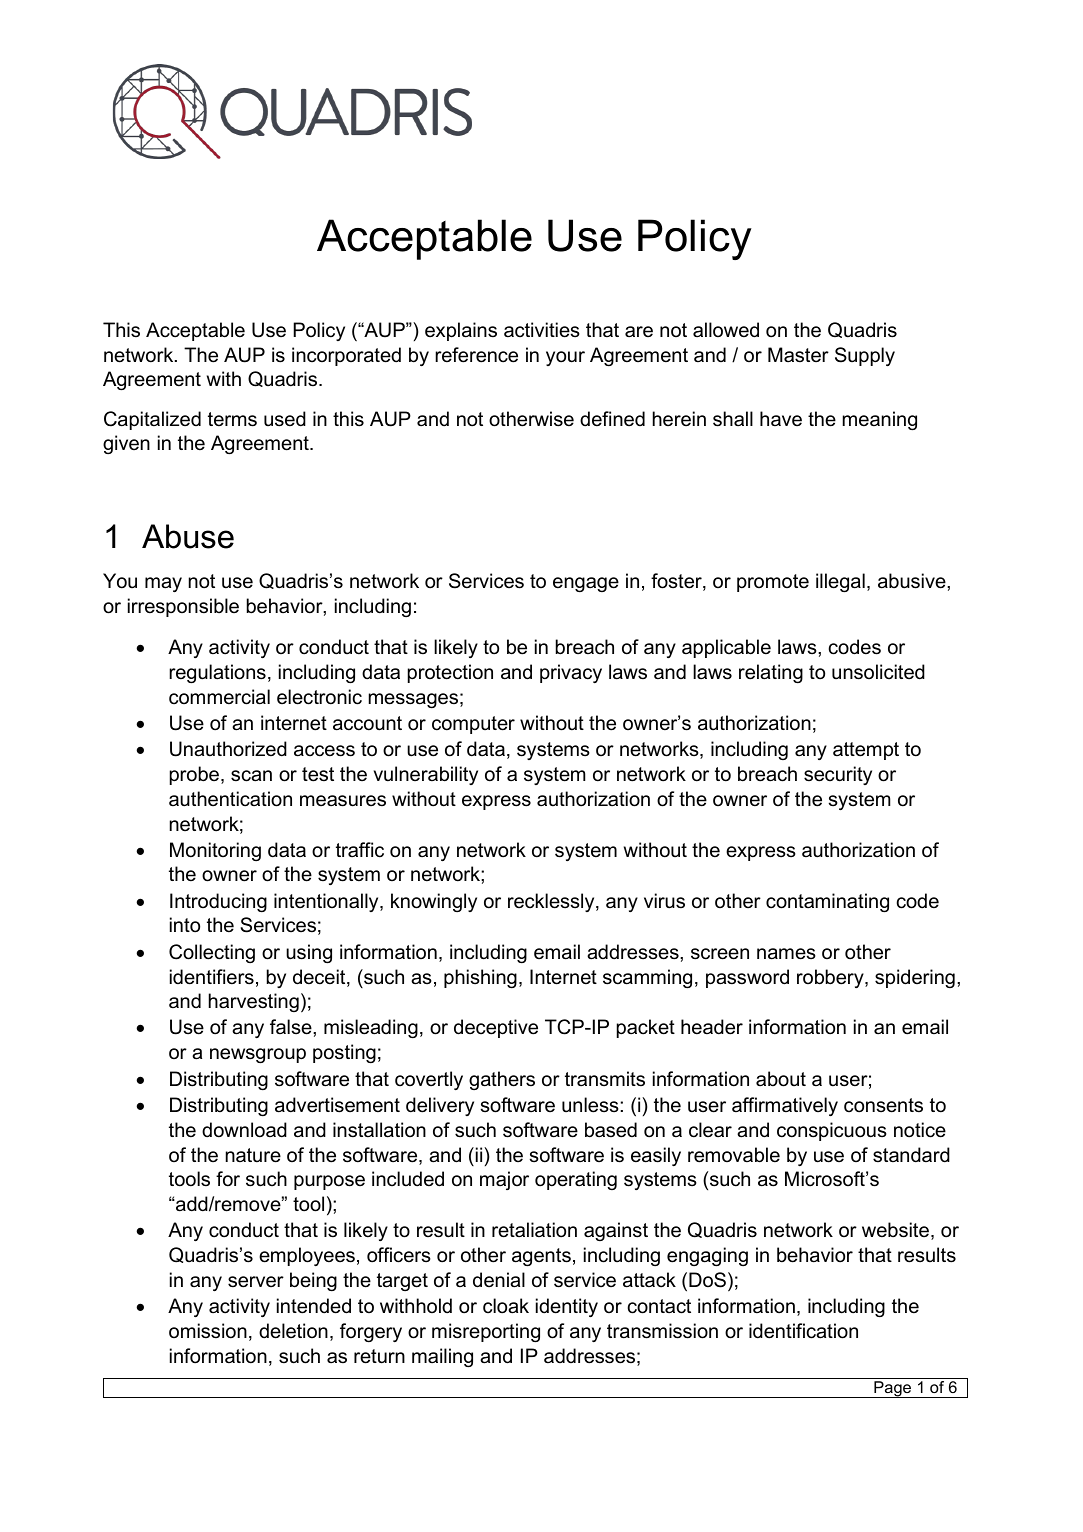  I want to click on omission, so click(208, 1331).
